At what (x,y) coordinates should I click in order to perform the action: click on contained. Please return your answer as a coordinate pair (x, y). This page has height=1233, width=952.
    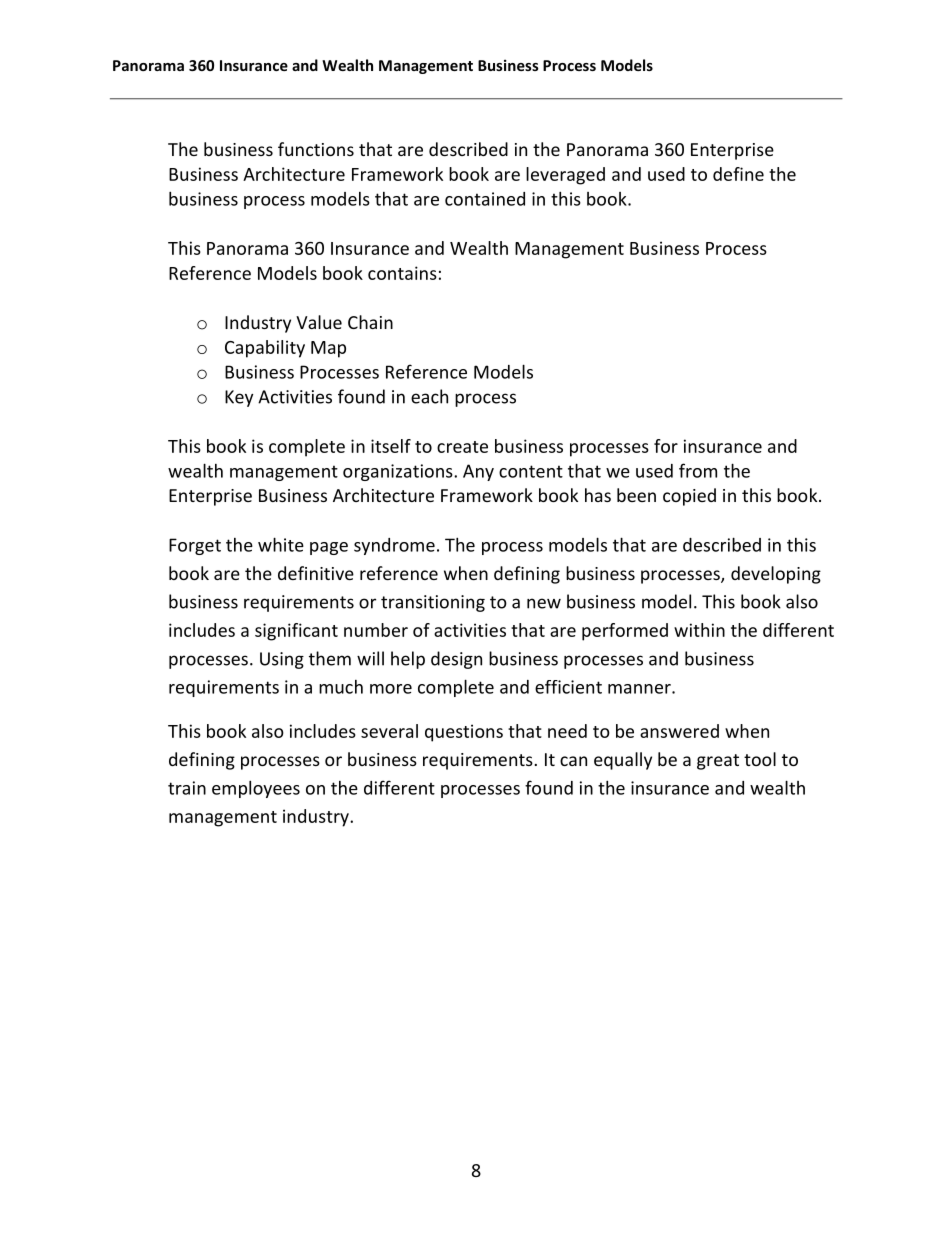
    Looking at the image, I should click on (485, 199).
